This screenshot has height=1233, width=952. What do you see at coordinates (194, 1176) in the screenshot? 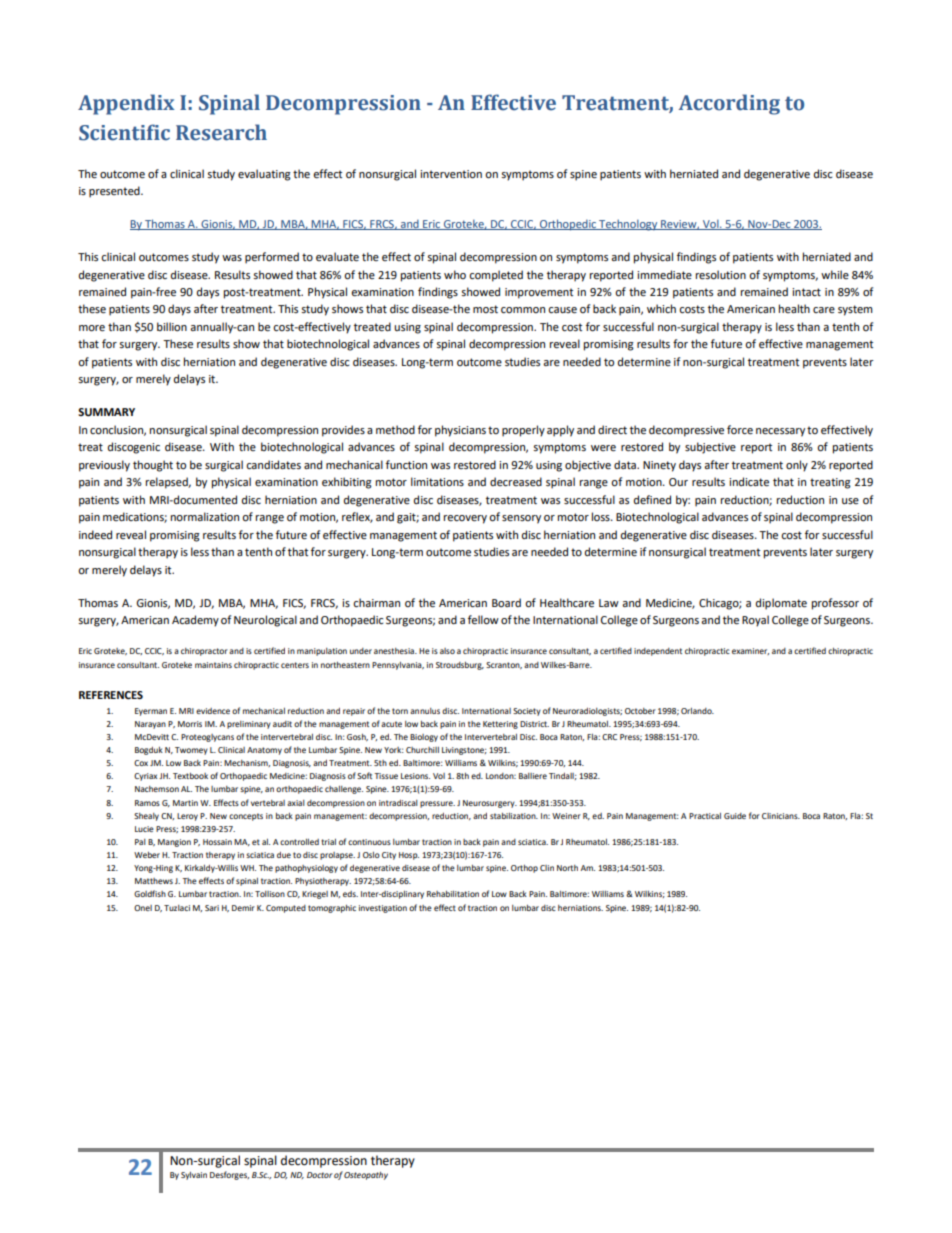
I see `Sylvain` at bounding box center [194, 1176].
